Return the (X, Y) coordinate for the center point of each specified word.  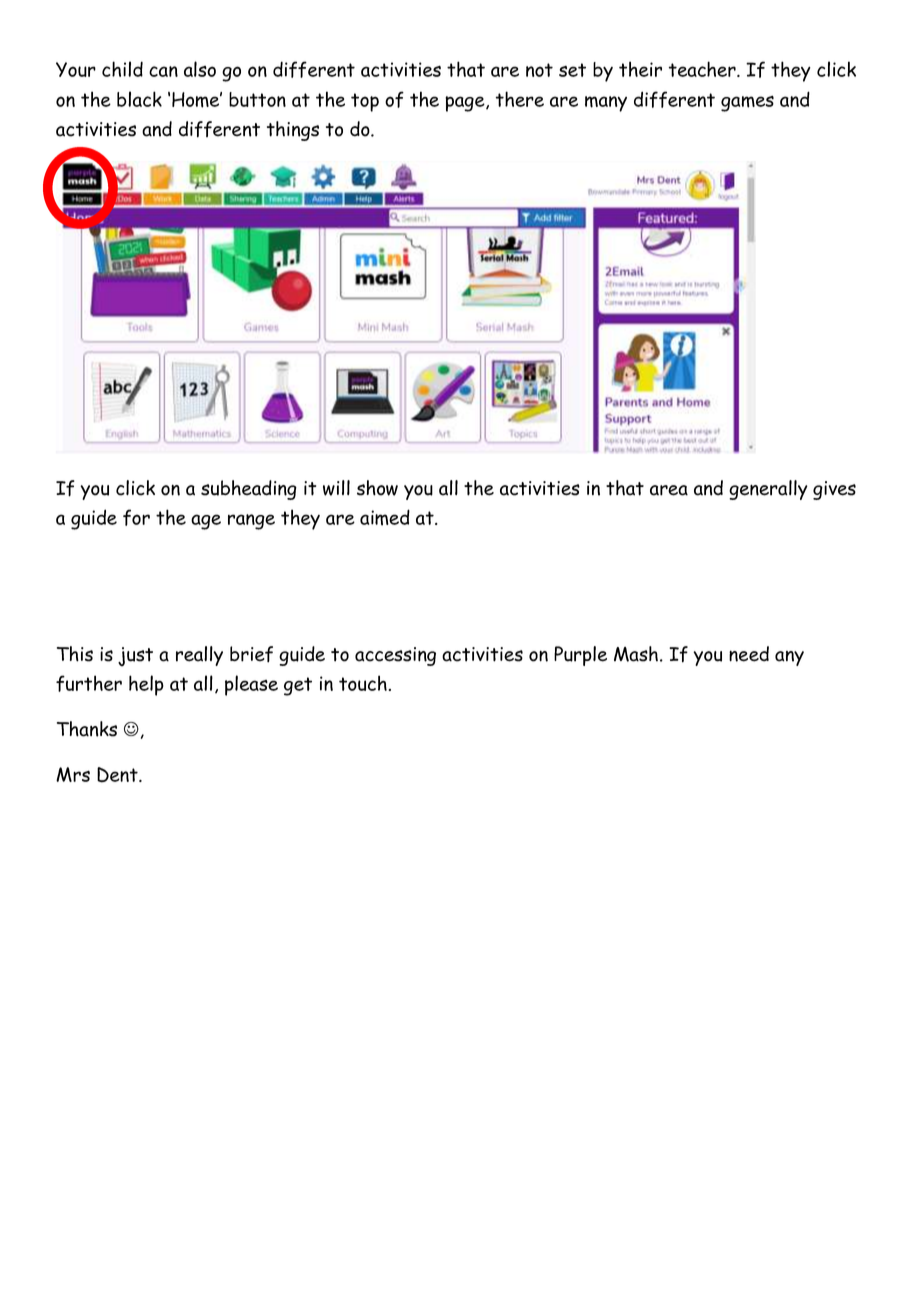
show (377, 488)
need (749, 654)
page (466, 104)
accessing (395, 656)
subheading (249, 490)
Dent (118, 775)
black (139, 99)
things (293, 131)
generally (768, 490)
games (747, 103)
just (135, 656)
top (365, 102)
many (606, 104)
